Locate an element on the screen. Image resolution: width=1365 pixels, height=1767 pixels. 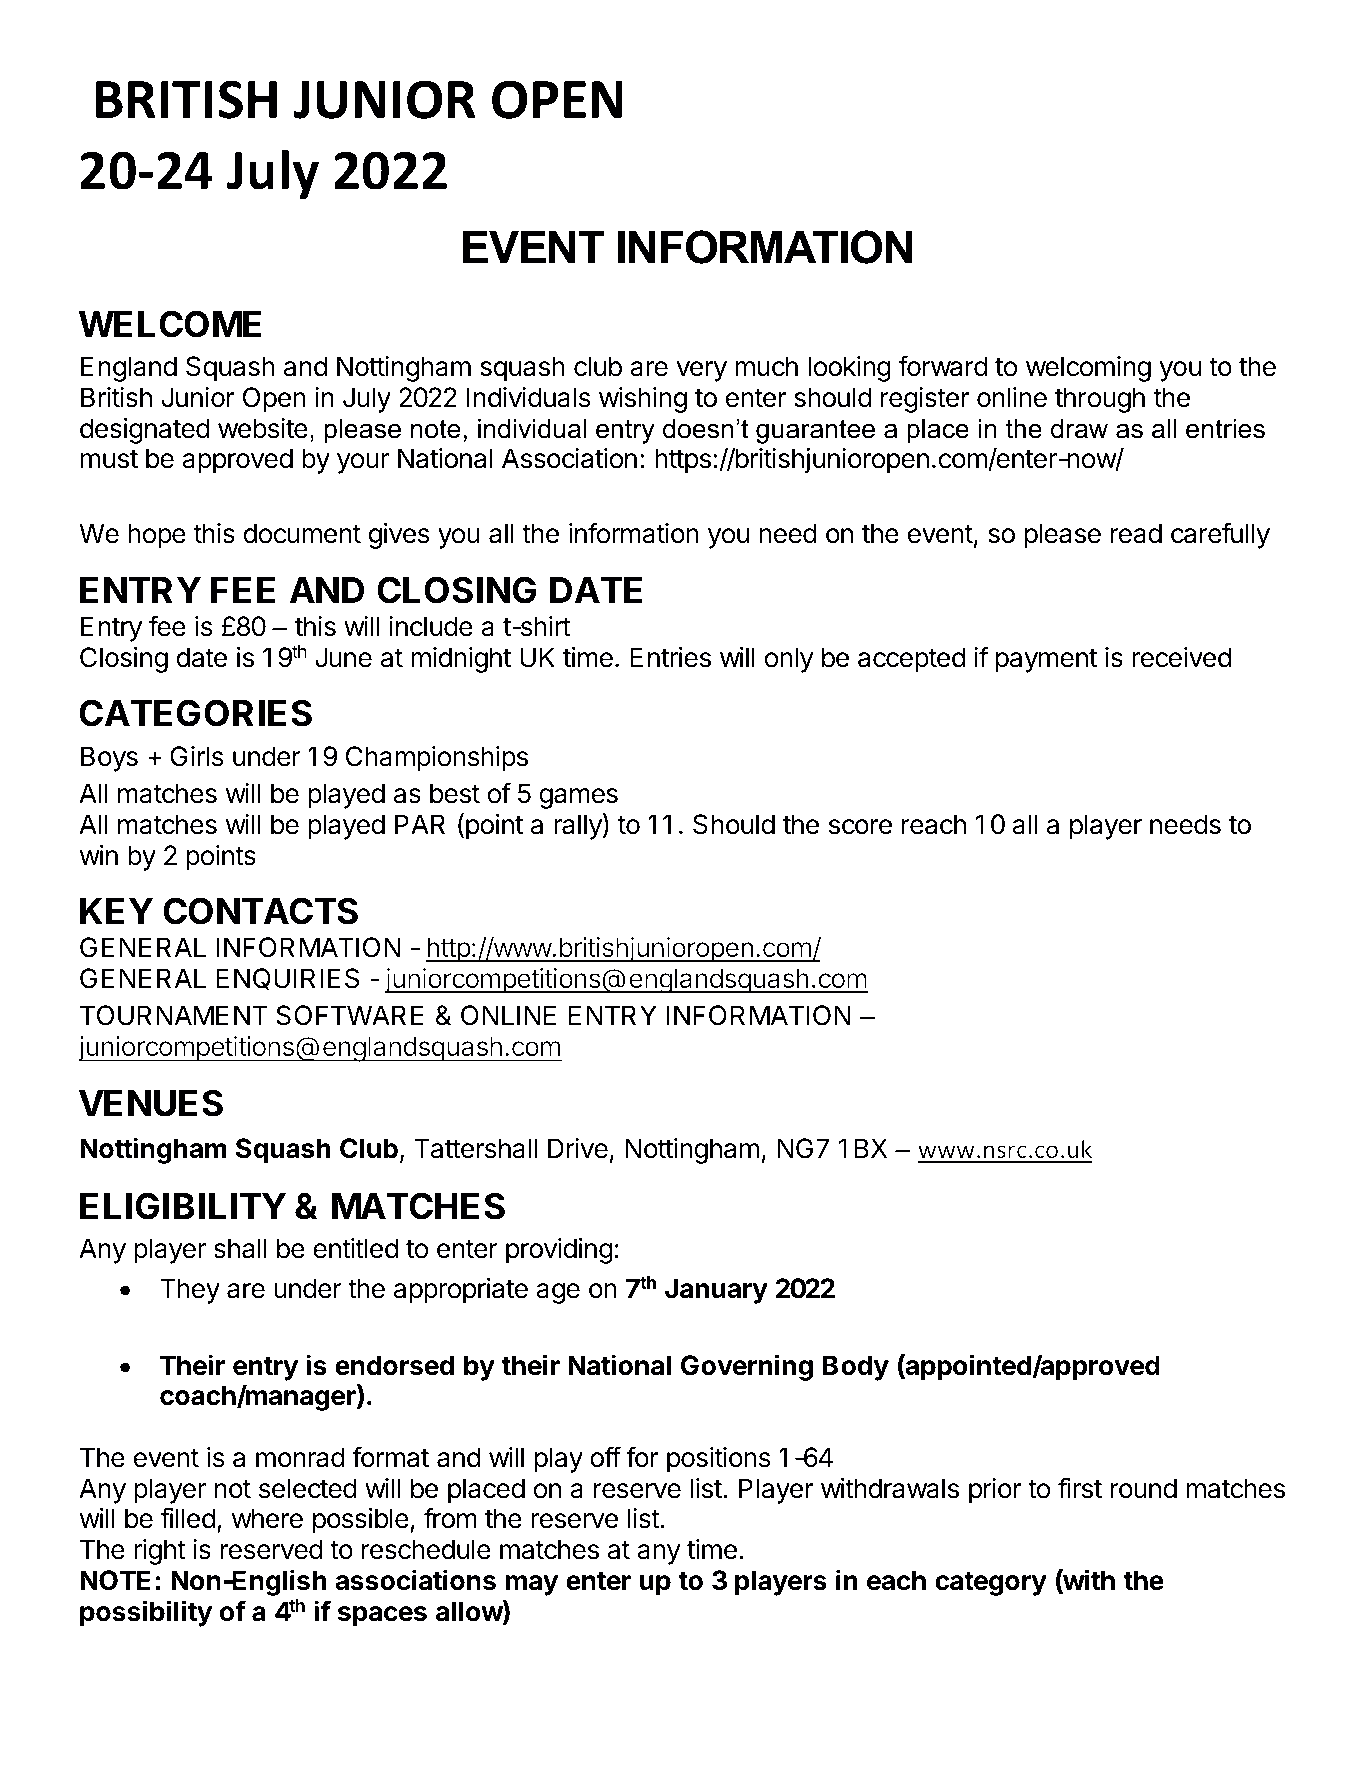
score is located at coordinates (860, 827).
